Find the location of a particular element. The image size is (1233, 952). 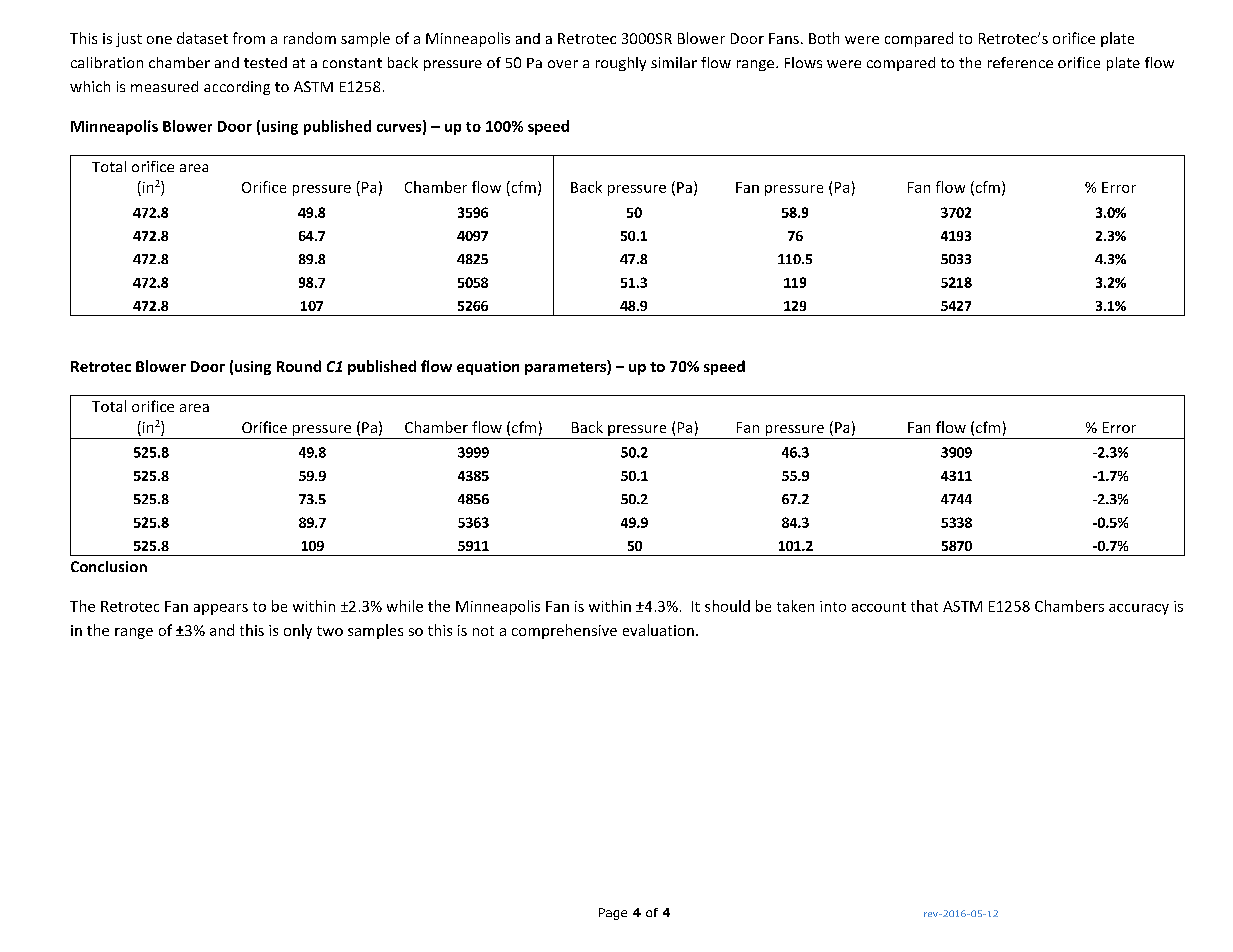

comprehensive is located at coordinates (564, 631).
